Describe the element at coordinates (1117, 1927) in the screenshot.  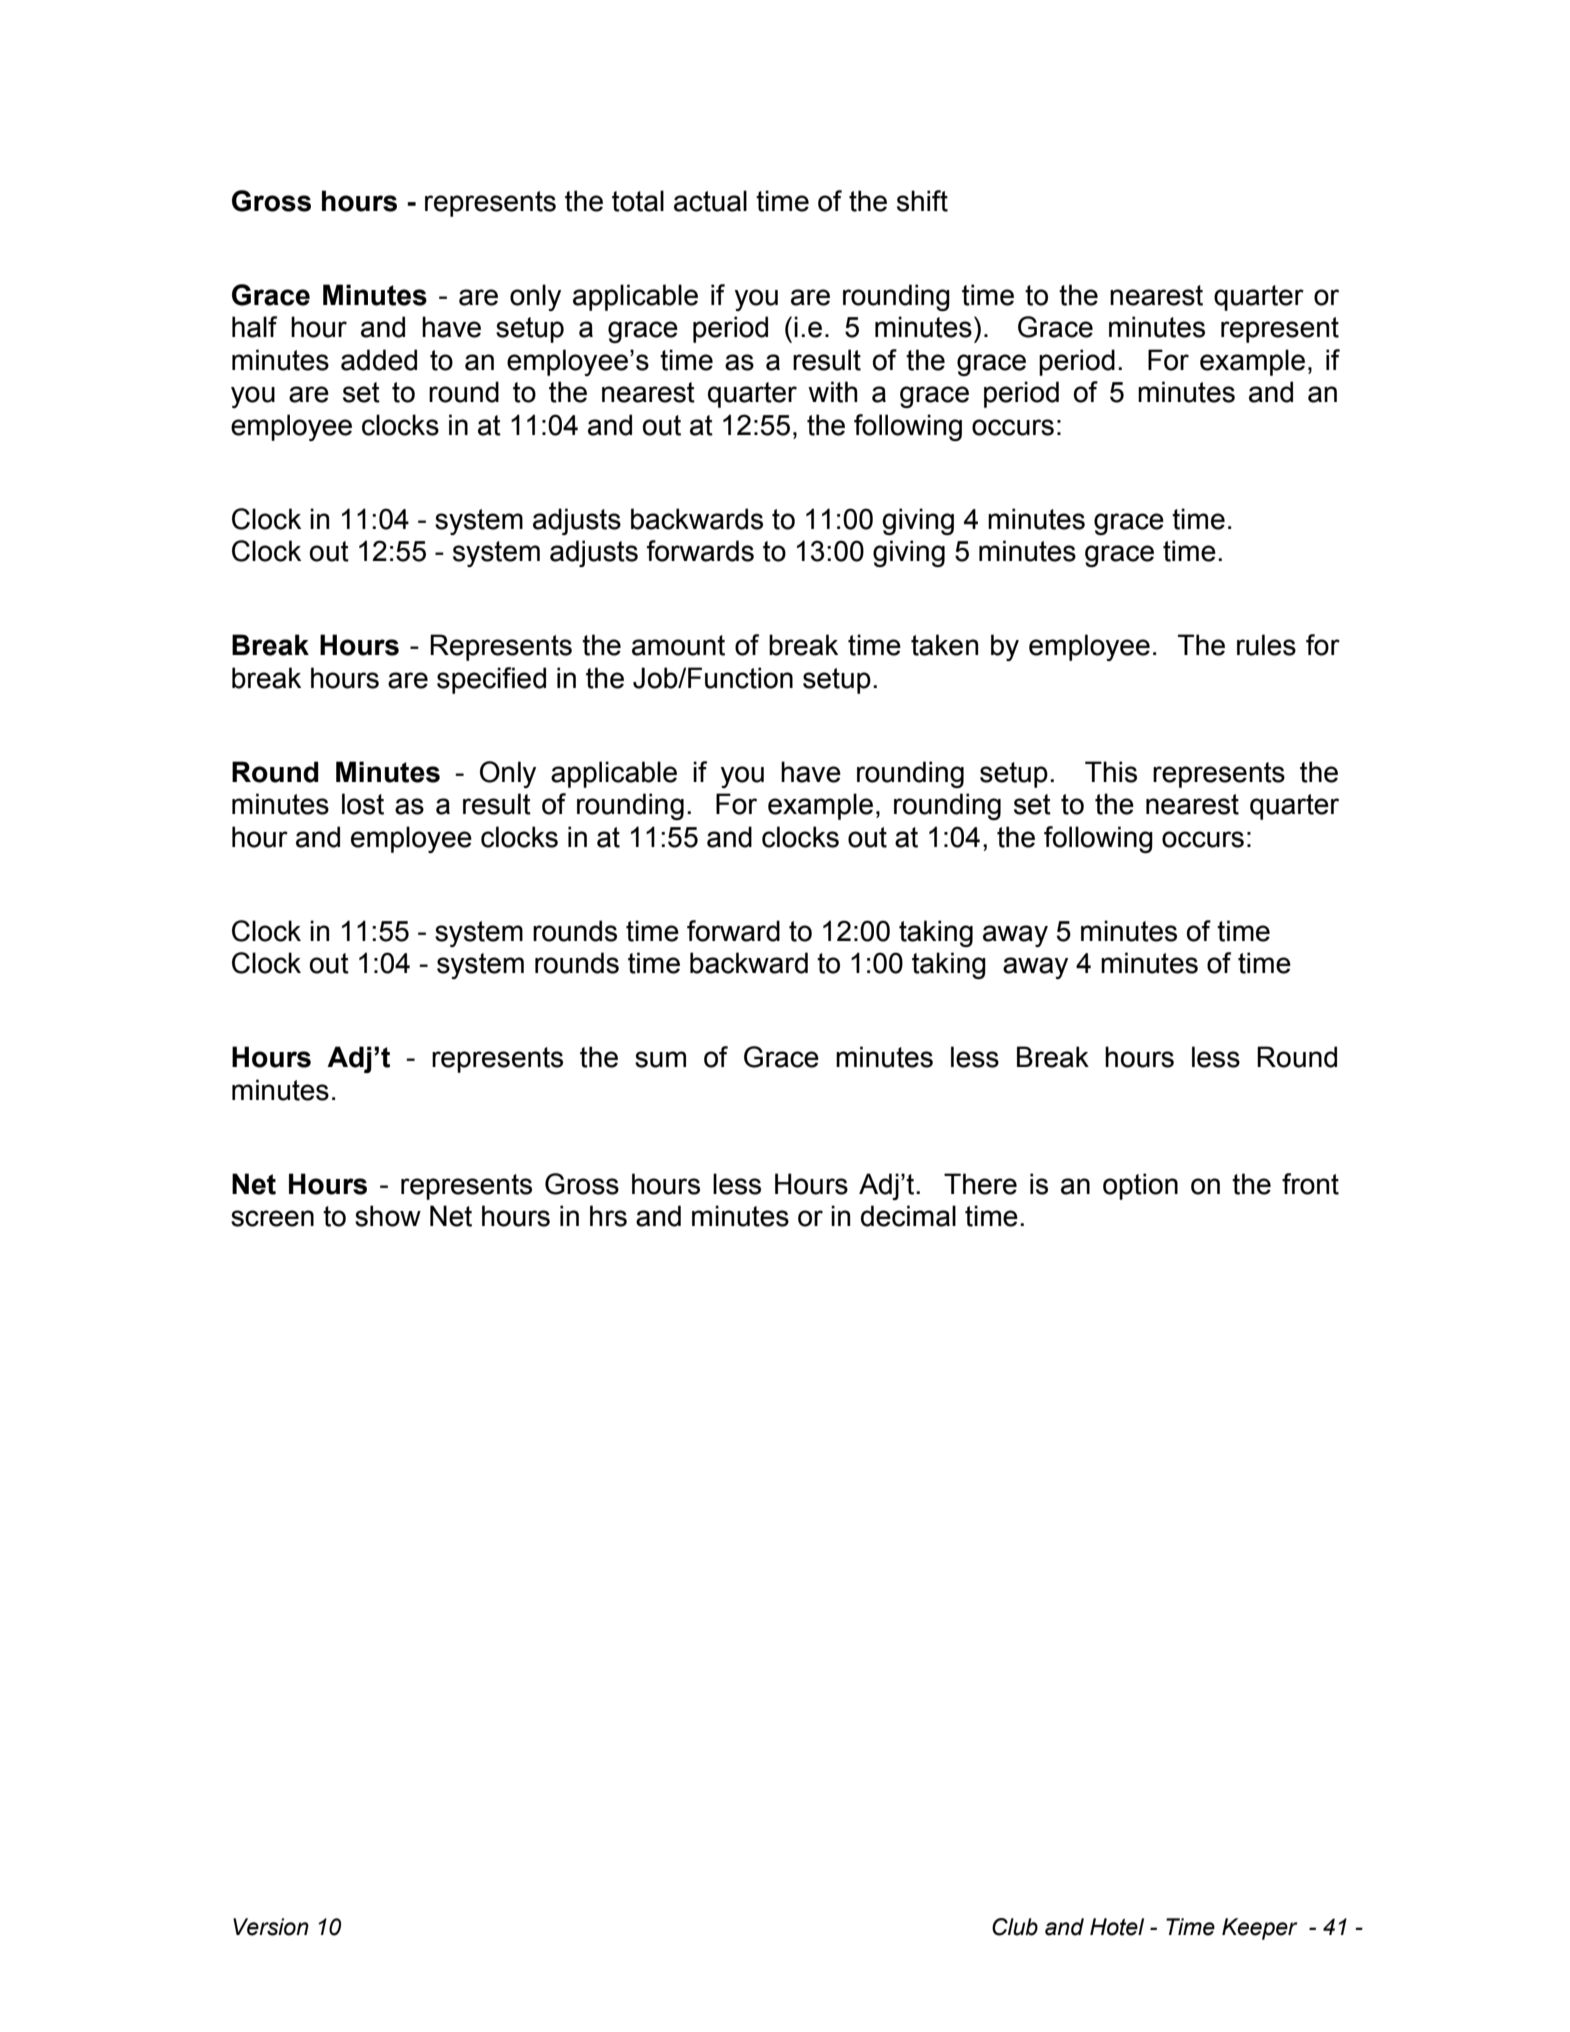
I see `Hotel` at that location.
